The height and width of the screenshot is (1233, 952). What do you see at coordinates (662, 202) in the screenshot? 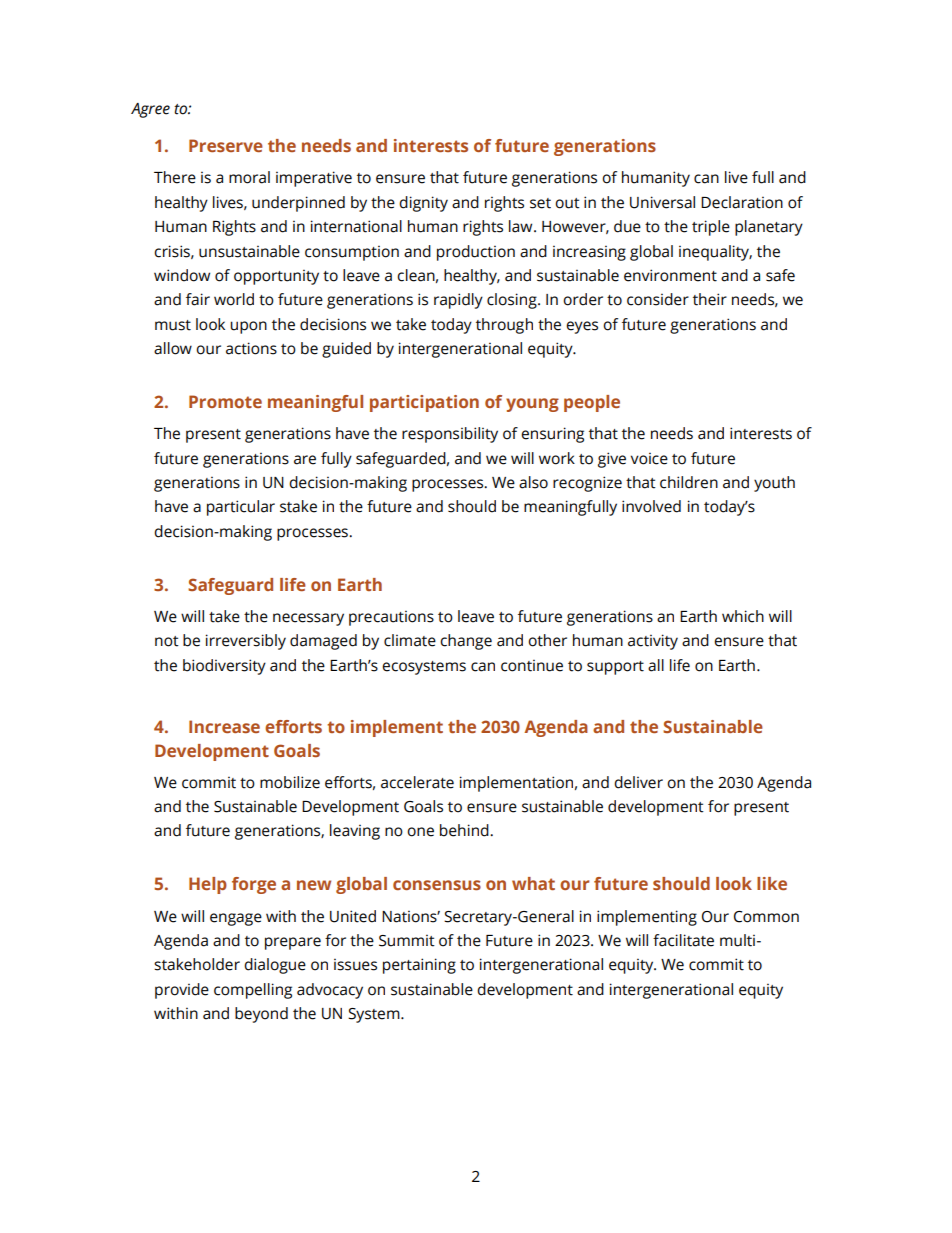
I see `Universal` at bounding box center [662, 202].
